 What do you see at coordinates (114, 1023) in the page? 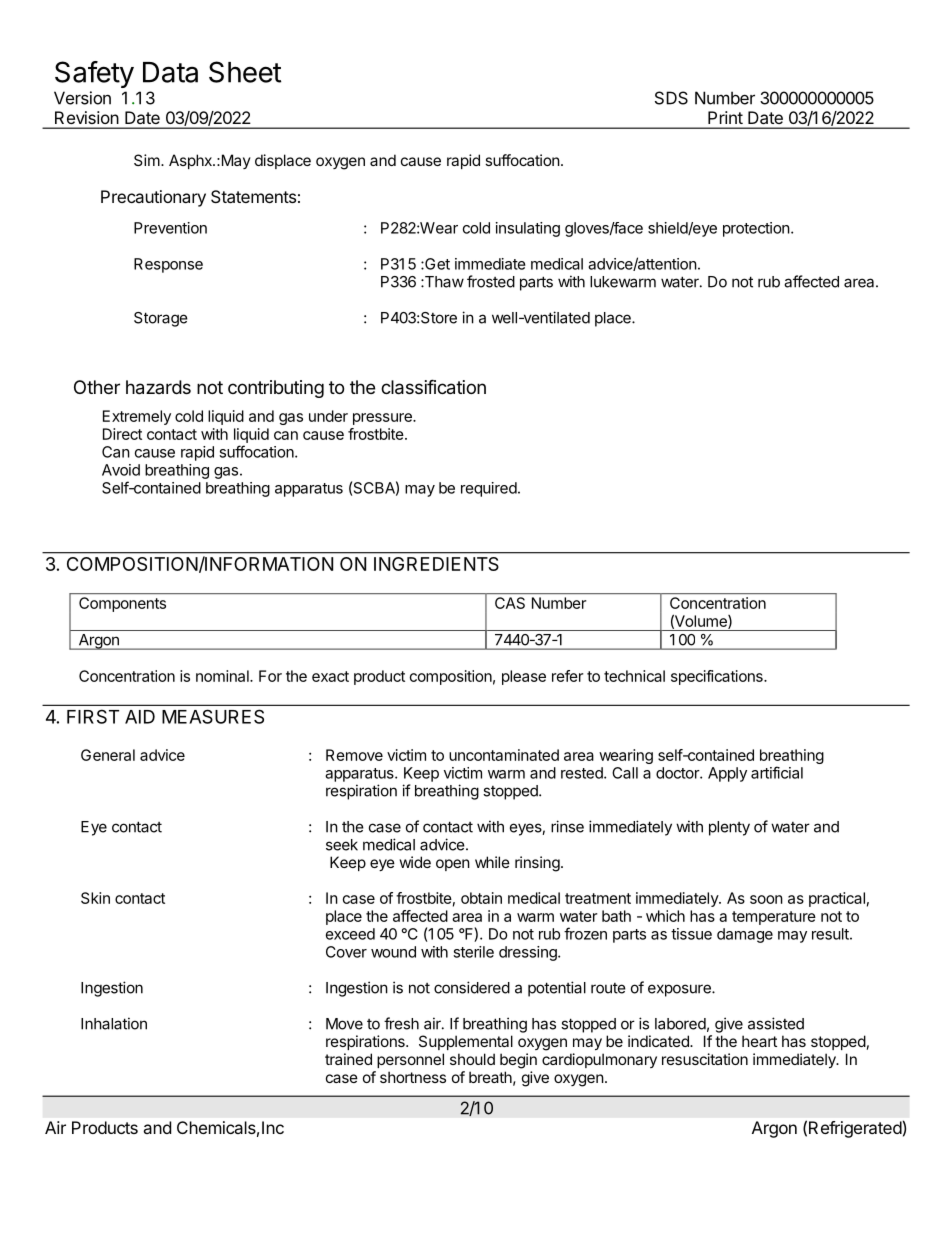
I see `Inhalation` at bounding box center [114, 1023].
